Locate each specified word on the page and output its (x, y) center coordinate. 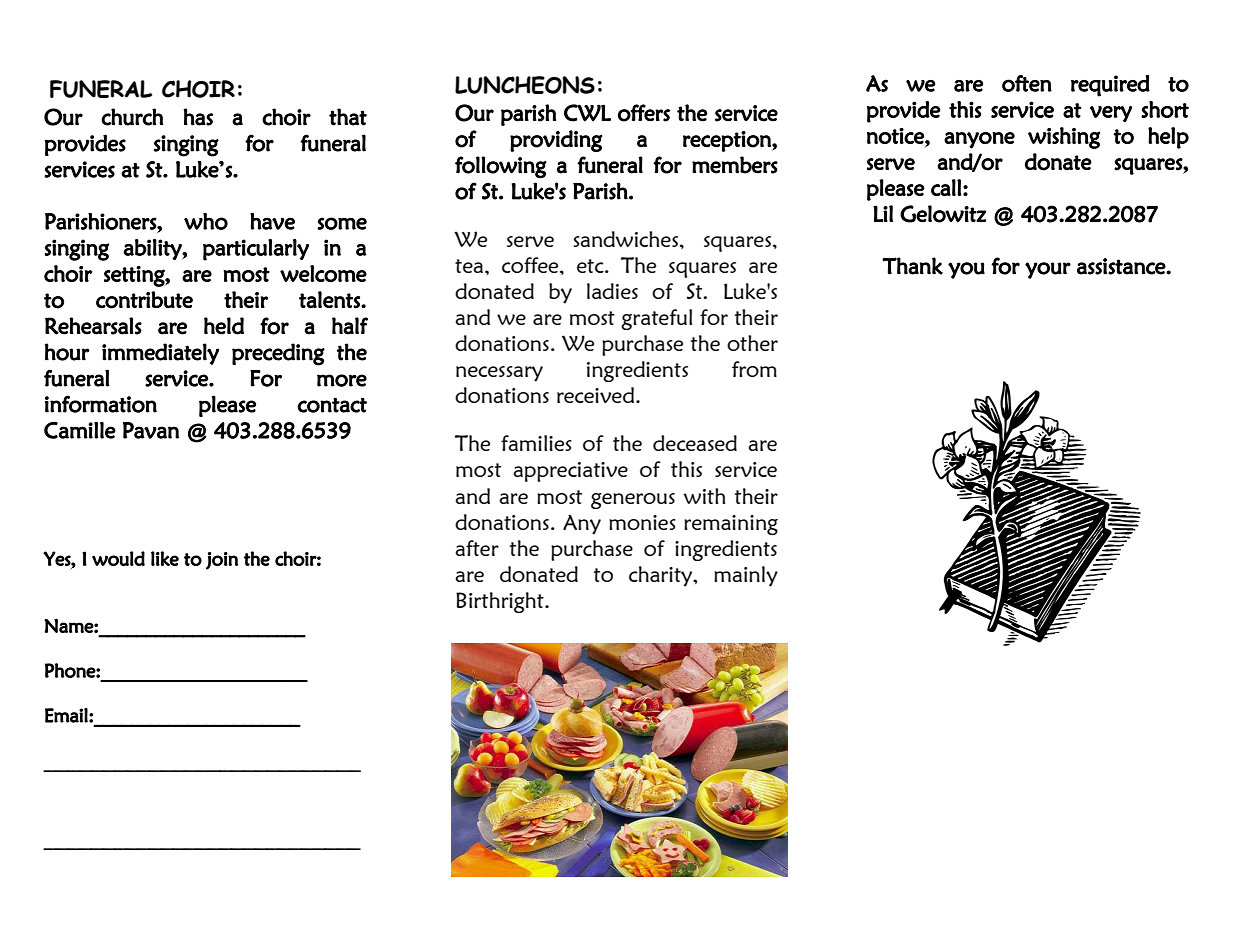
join (222, 561)
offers (644, 113)
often (1027, 83)
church (132, 117)
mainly (746, 576)
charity (662, 576)
